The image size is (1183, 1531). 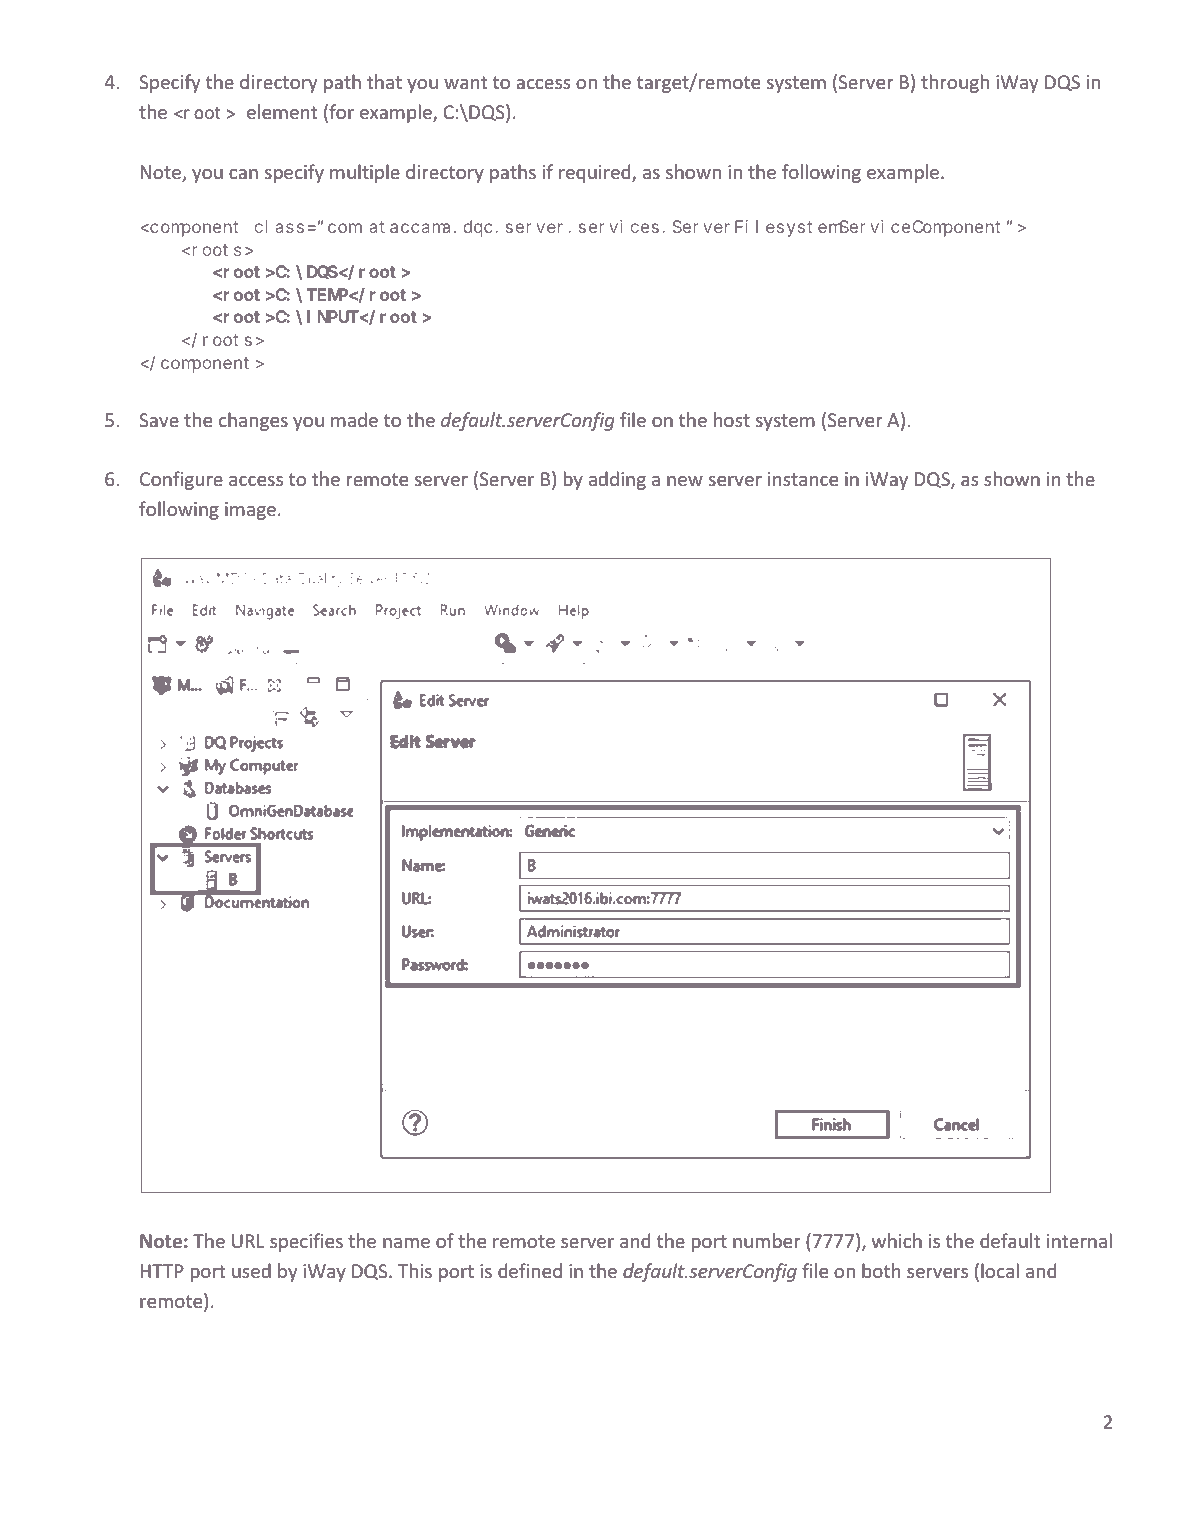 What do you see at coordinates (803, 479) in the screenshot?
I see `instance` at bounding box center [803, 479].
